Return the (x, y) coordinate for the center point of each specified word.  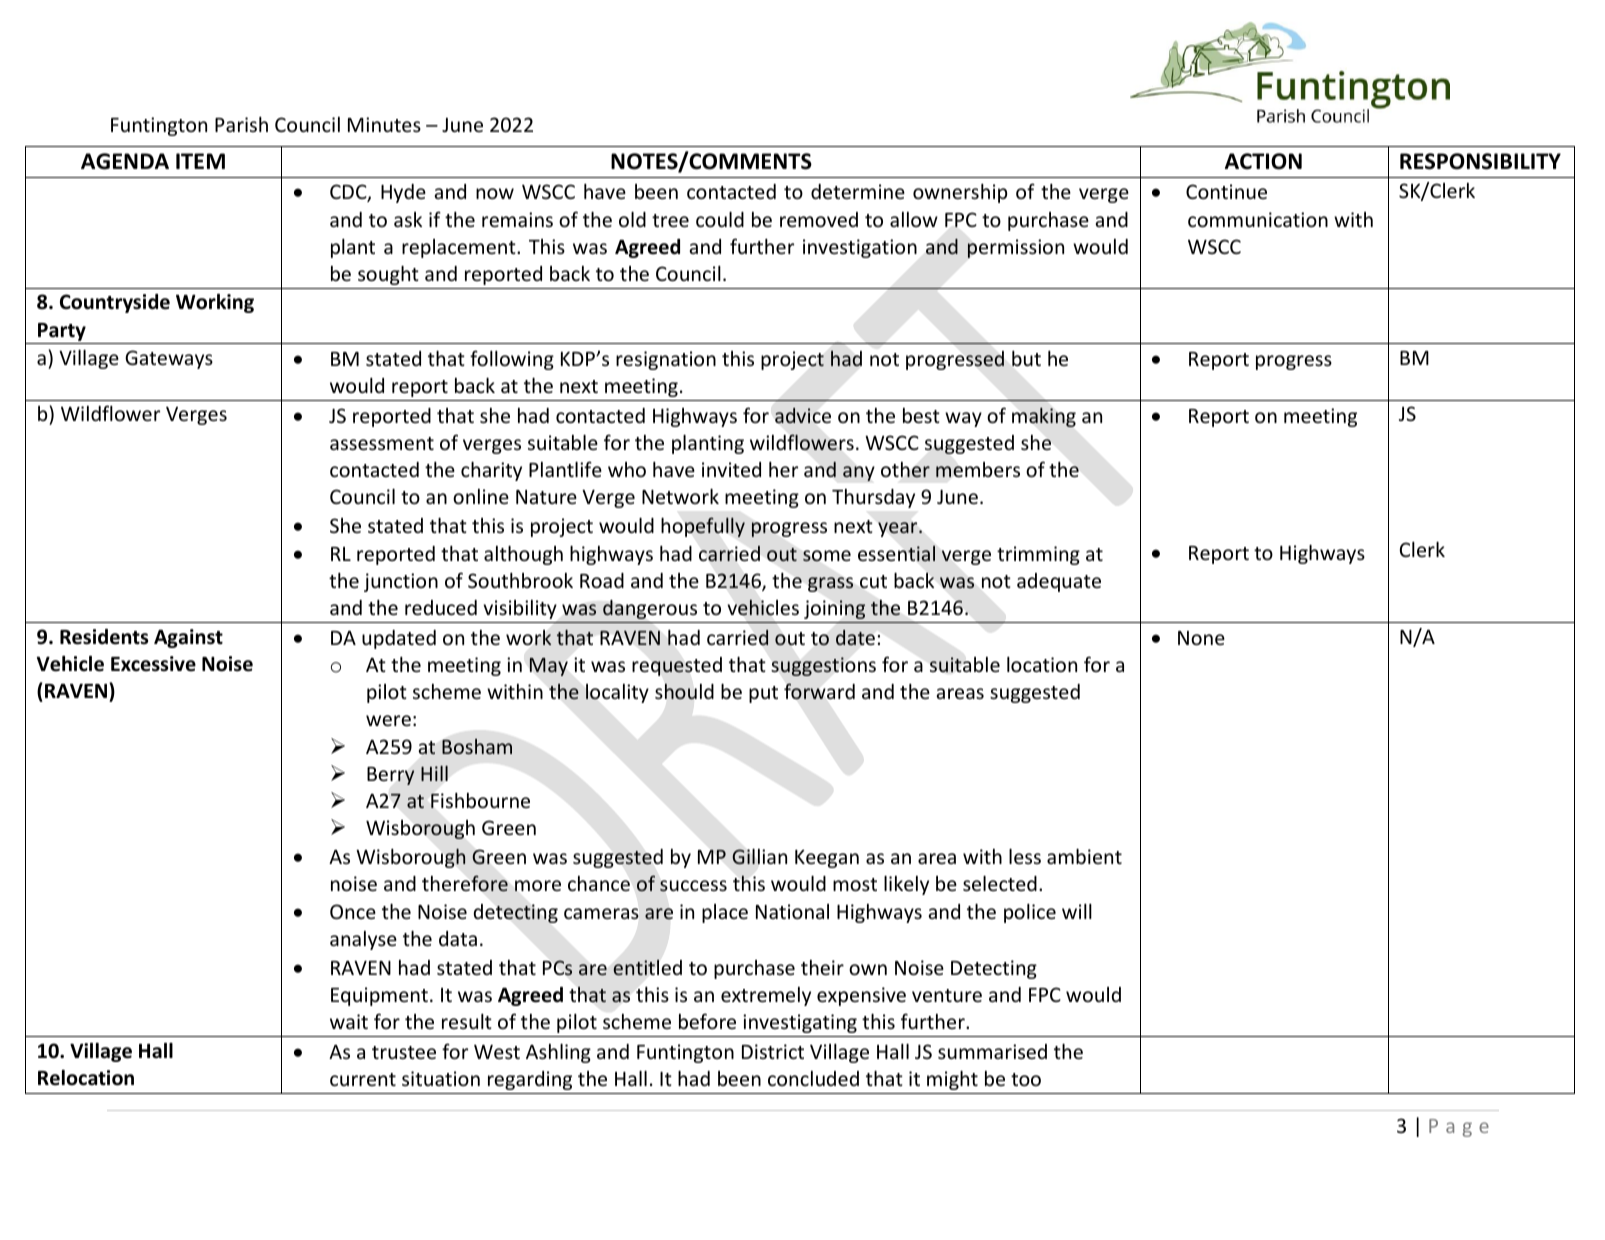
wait (349, 1021)
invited (731, 469)
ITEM (200, 161)
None (1201, 638)
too (1026, 1079)
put (763, 694)
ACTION (1263, 161)
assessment (382, 443)
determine (858, 191)
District (773, 1051)
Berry (391, 776)
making (1044, 417)
